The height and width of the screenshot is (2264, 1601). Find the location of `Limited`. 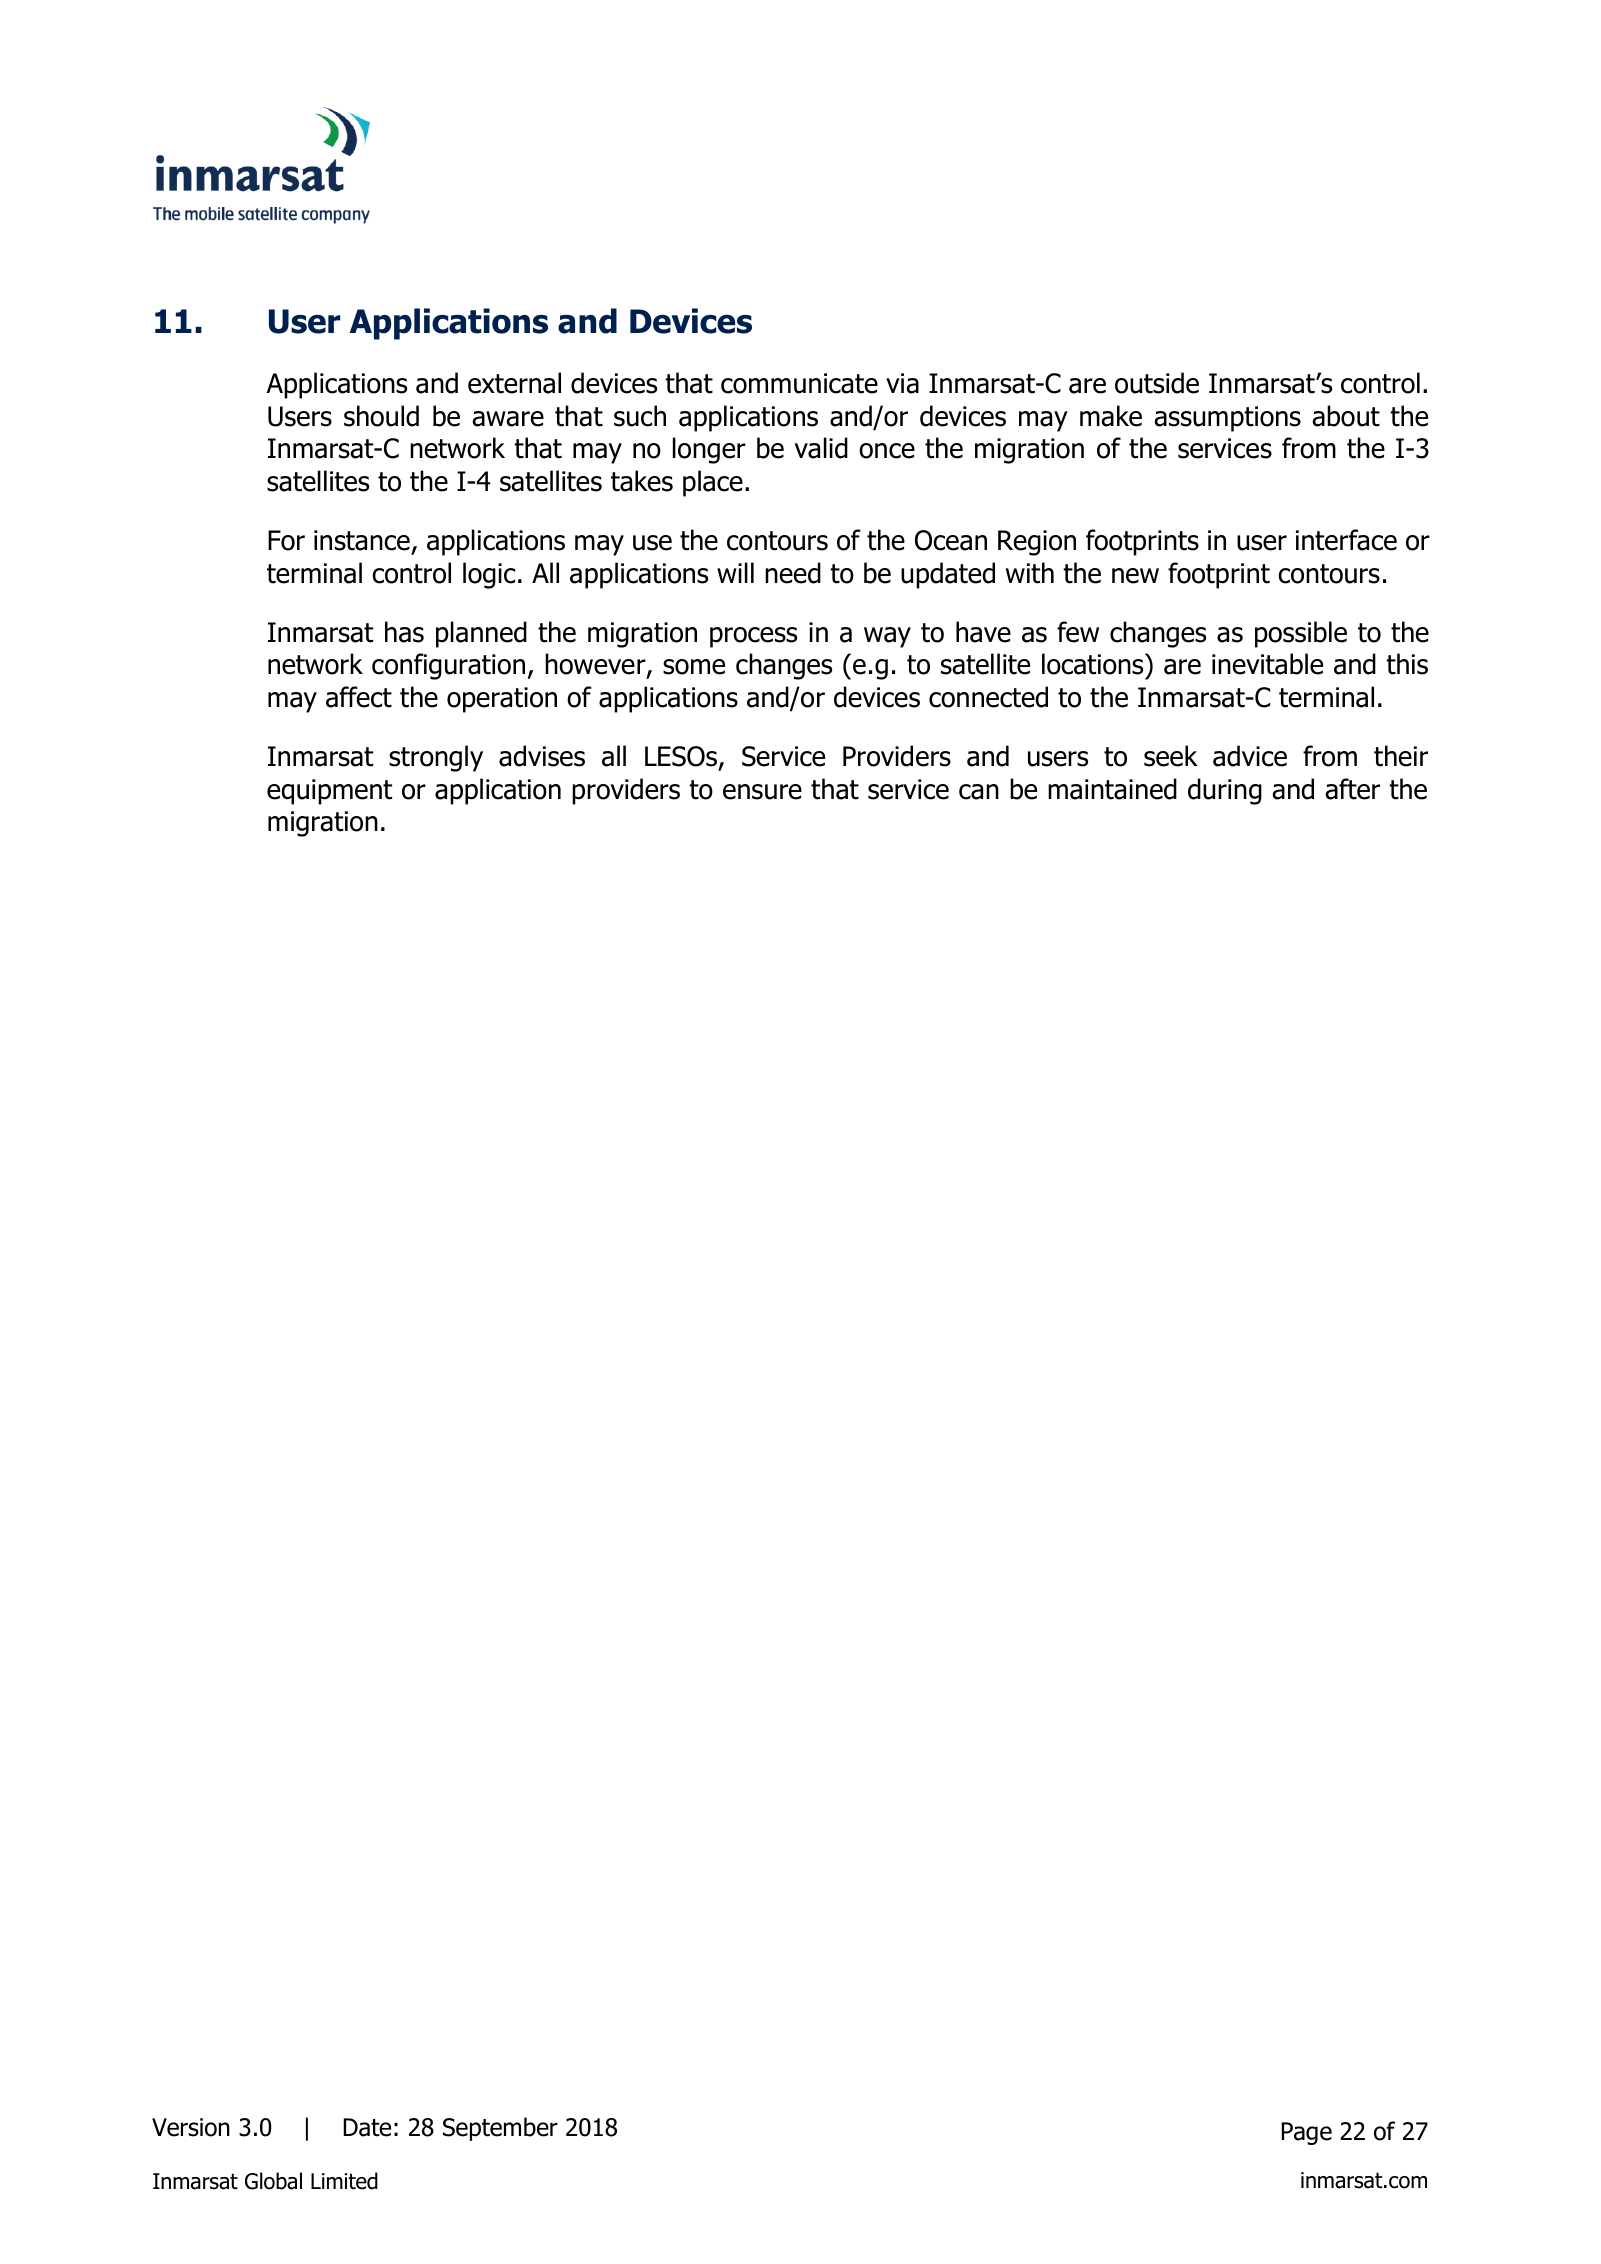

Limited is located at coordinates (344, 2181).
